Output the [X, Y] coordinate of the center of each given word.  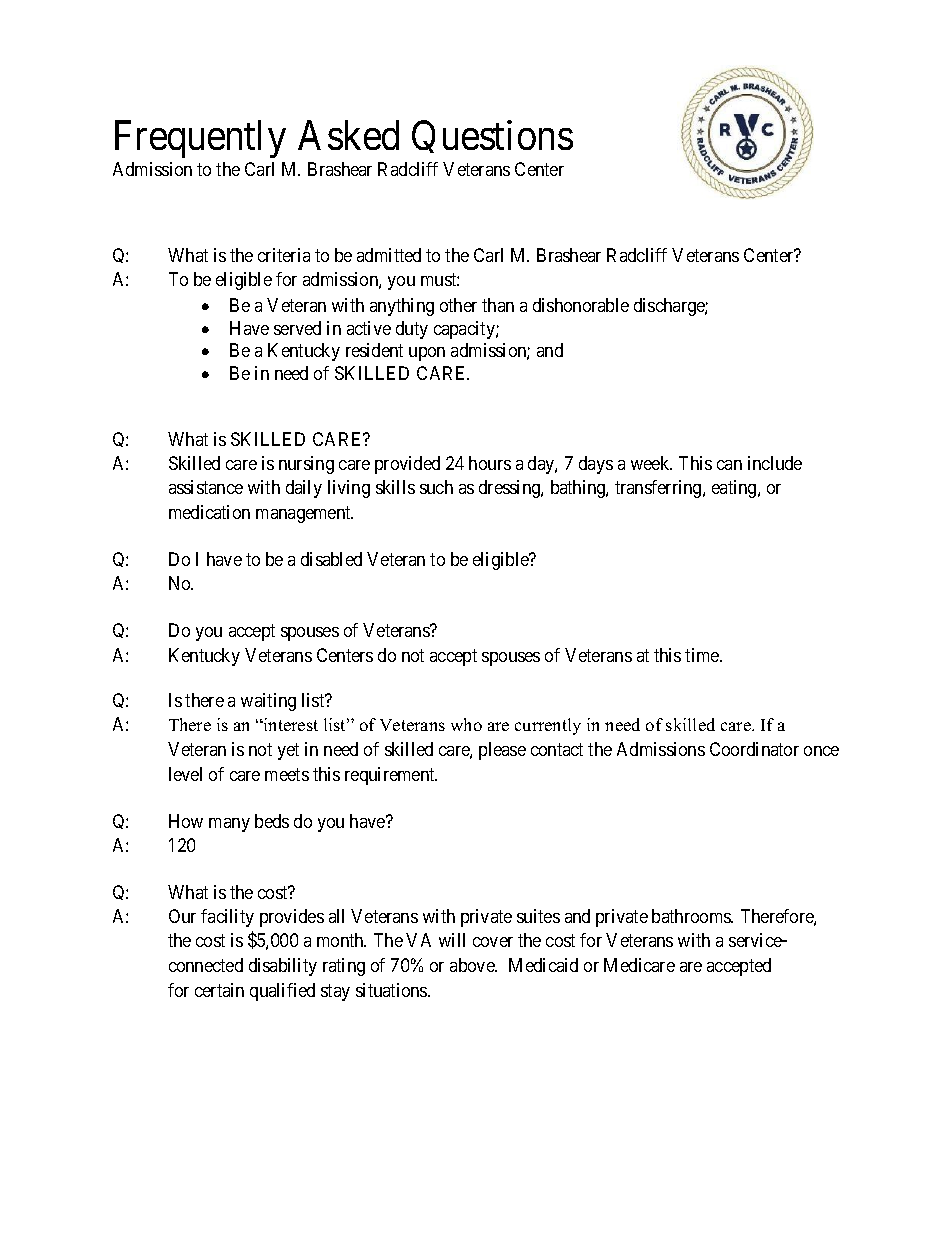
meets [287, 774]
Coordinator [754, 749]
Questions [492, 136]
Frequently [200, 139]
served [297, 328]
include [775, 463]
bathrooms [692, 916]
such [436, 487]
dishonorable [581, 305]
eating [735, 489]
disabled [331, 559]
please [502, 751]
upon [427, 354]
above [473, 965]
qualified [282, 992]
